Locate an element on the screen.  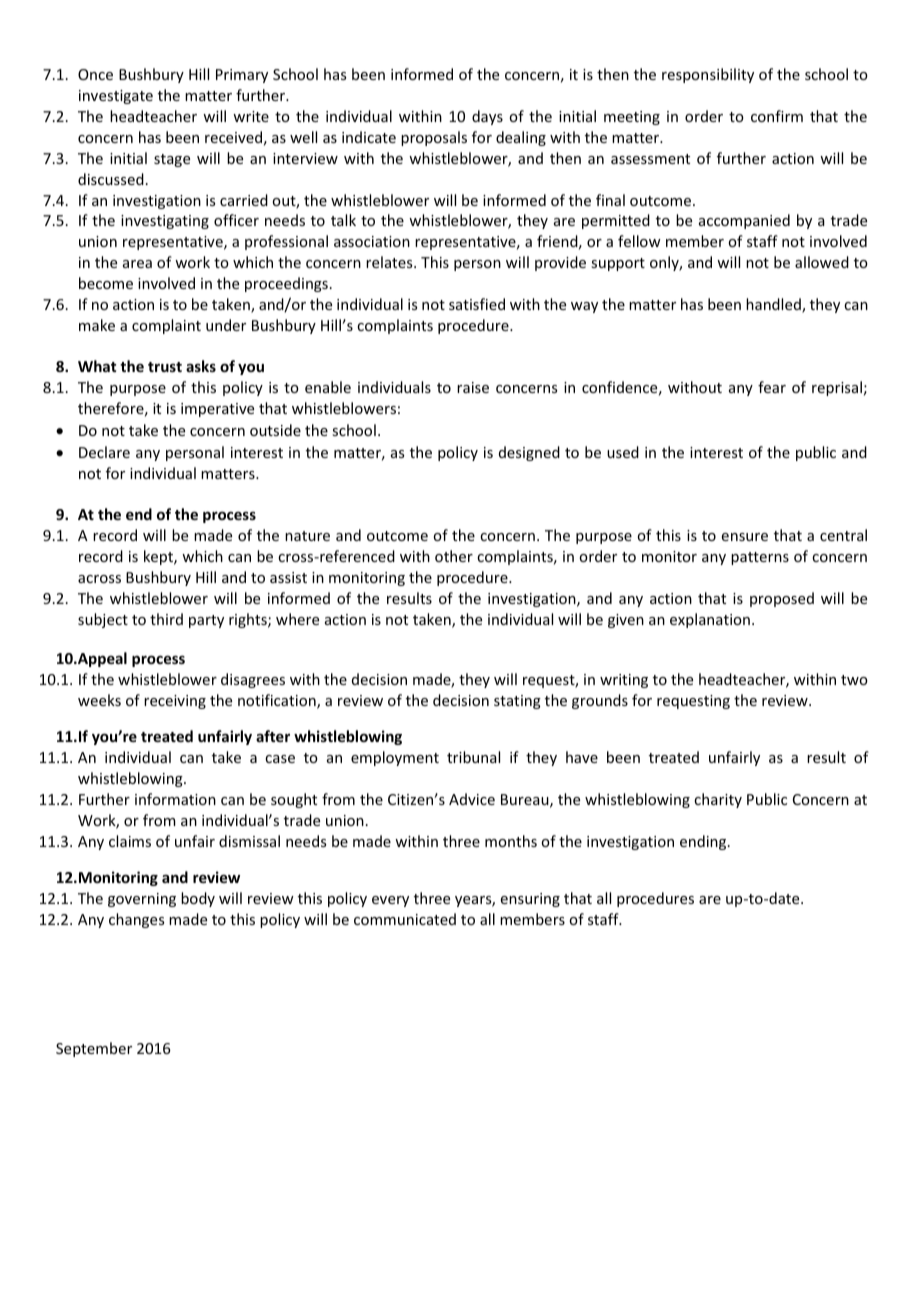
other is located at coordinates (454, 556).
